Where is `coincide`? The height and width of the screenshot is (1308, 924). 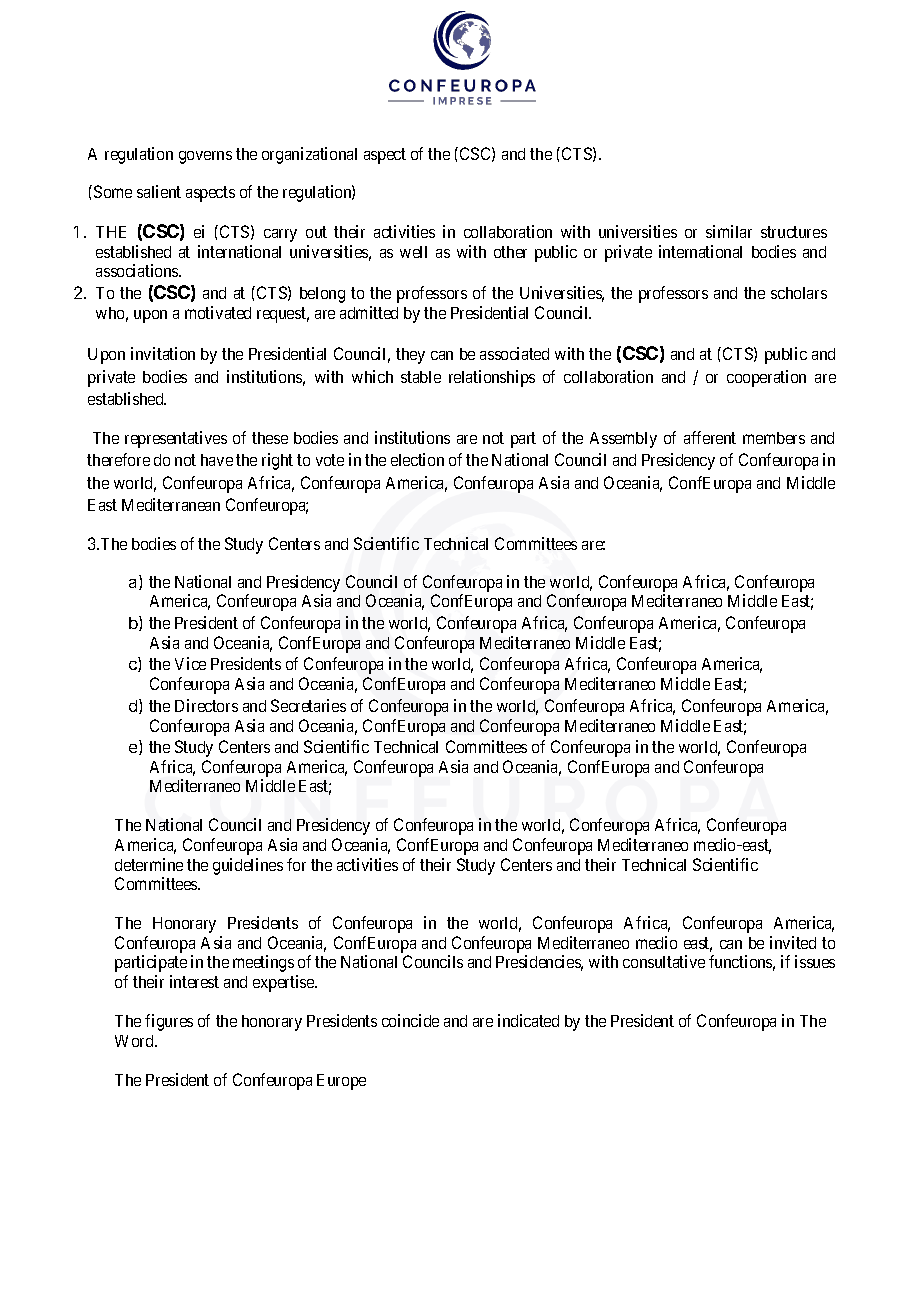 coincide is located at coordinates (410, 1020).
